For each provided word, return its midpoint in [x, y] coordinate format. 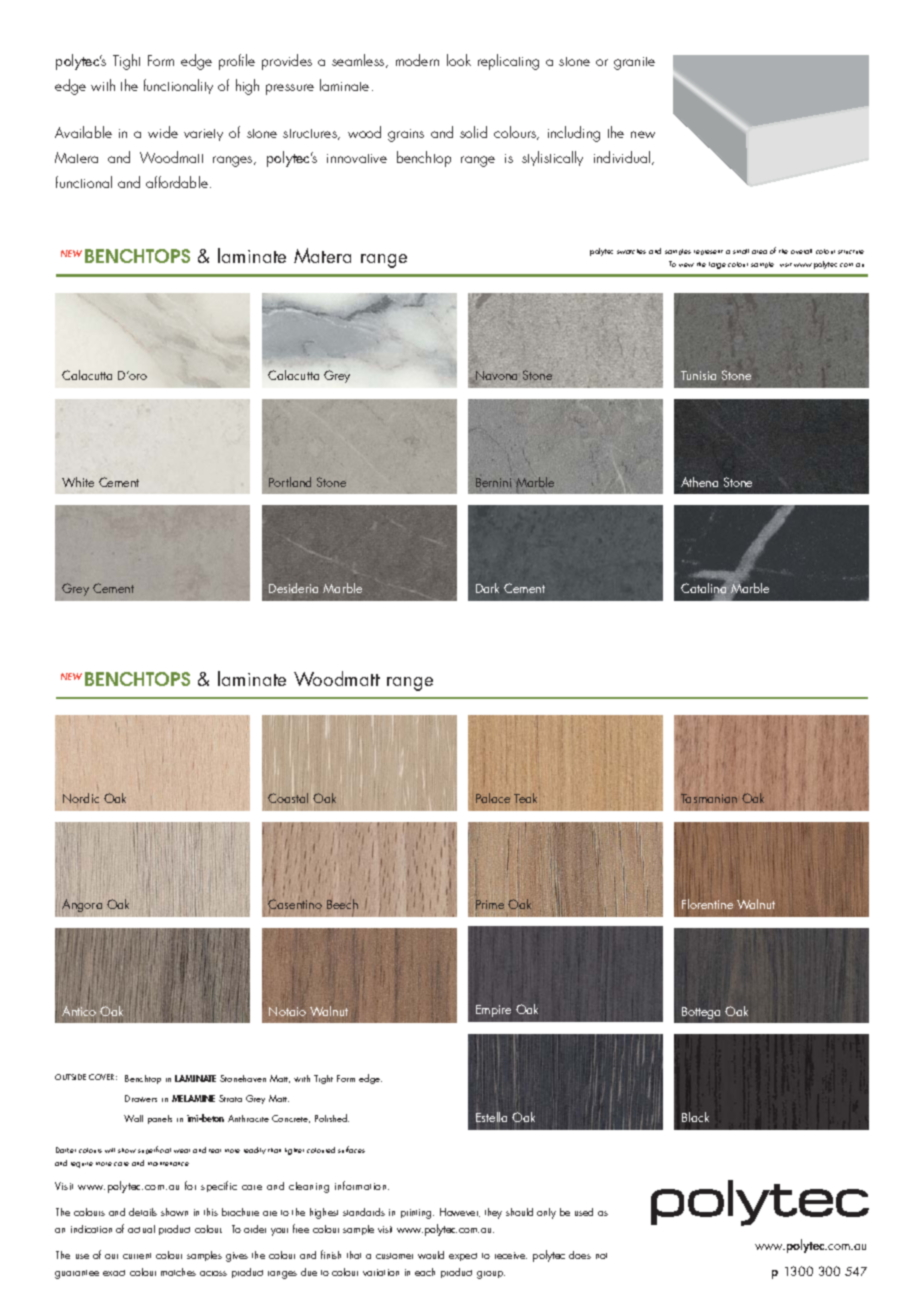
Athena [699, 482]
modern [417, 60]
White [78, 482]
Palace [493, 798]
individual [623, 158]
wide [163, 132]
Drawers [141, 1098]
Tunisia [698, 375]
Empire [493, 1011]
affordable [177, 182]
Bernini [493, 482]
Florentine [707, 904]
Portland [290, 482]
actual [141, 1229]
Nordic [81, 799]
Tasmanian [709, 798]
